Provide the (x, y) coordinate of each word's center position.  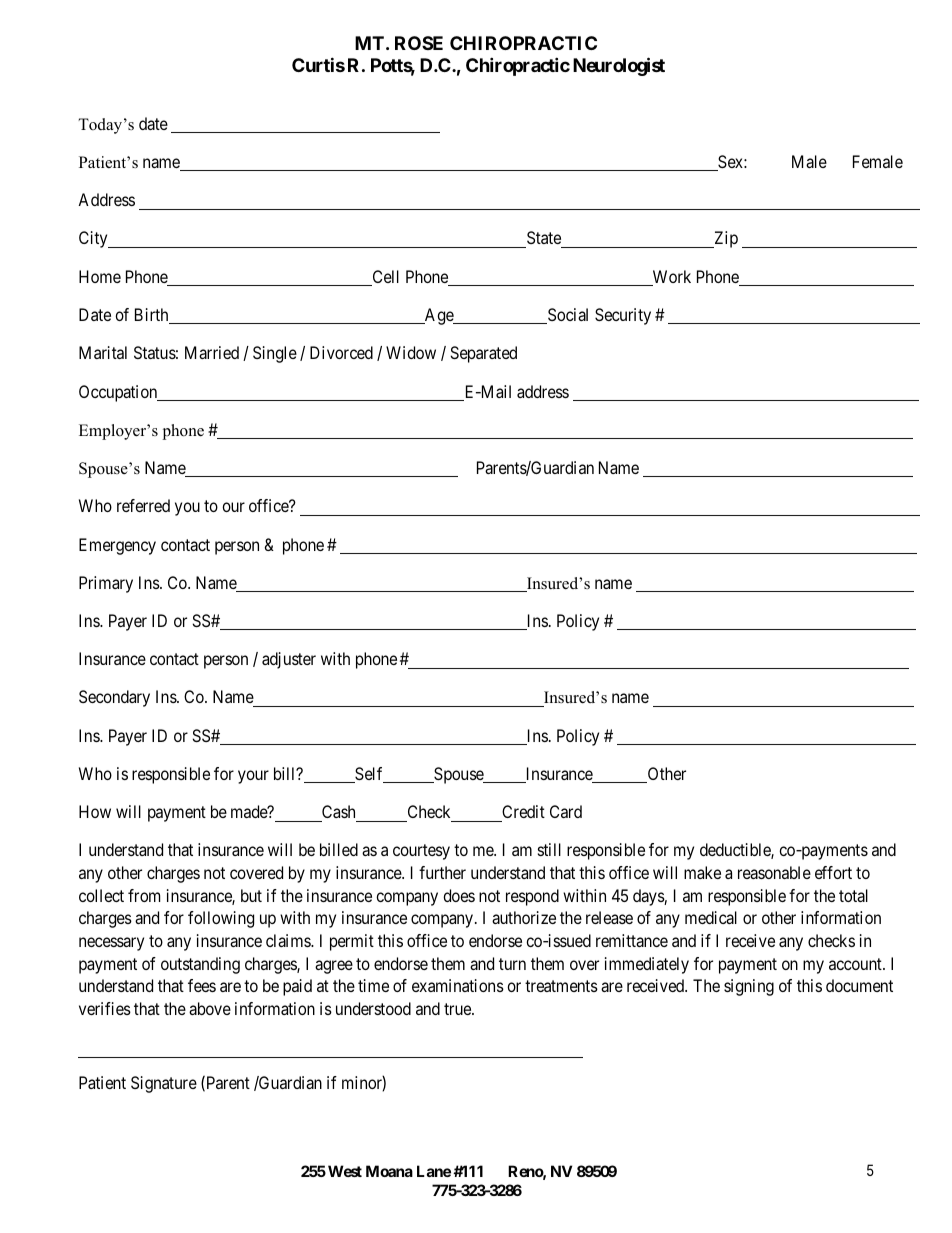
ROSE (419, 43)
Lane (434, 1171)
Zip (725, 239)
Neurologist (619, 66)
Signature (164, 1084)
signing (749, 987)
